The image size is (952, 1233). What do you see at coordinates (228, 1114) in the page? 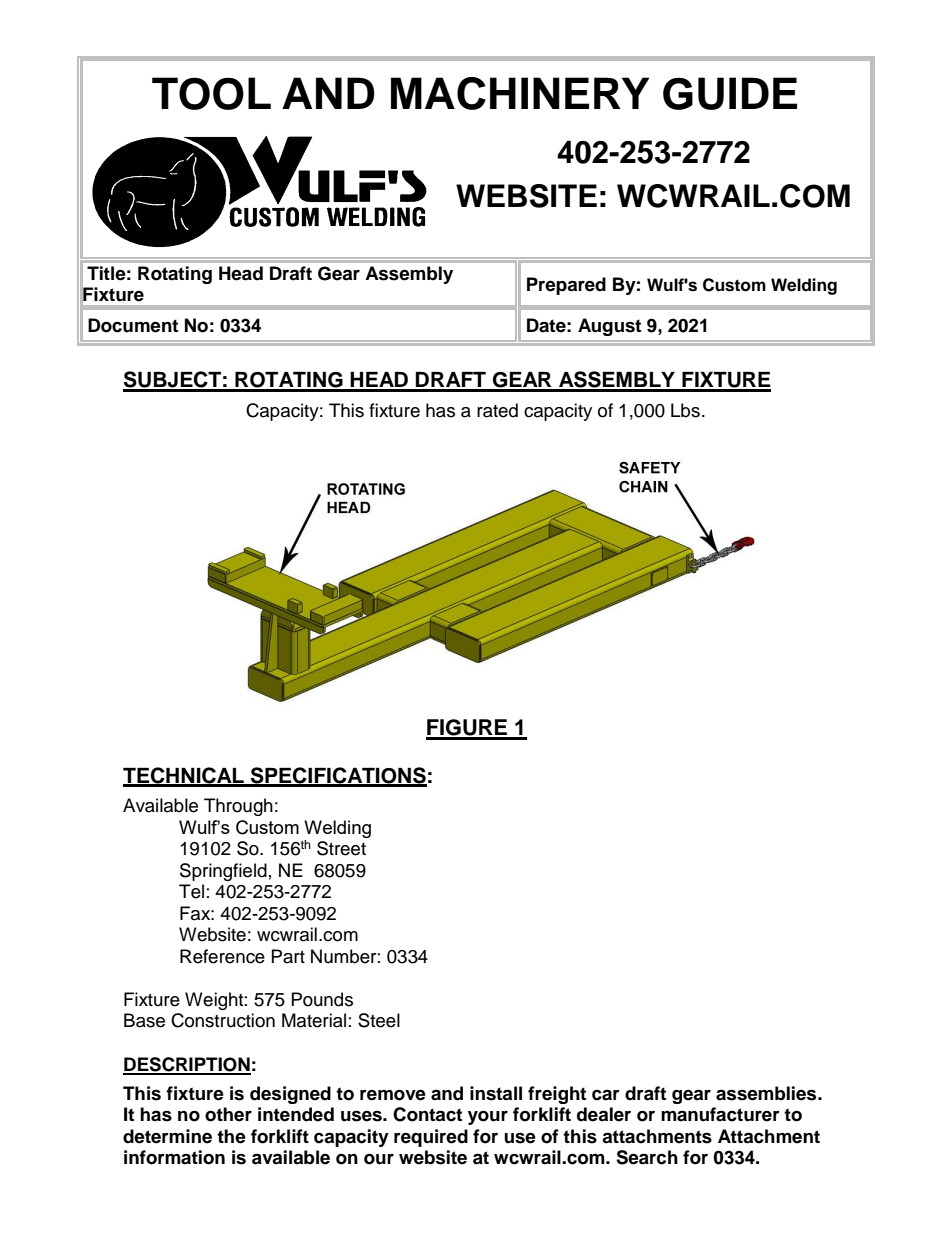
I see `other` at bounding box center [228, 1114].
